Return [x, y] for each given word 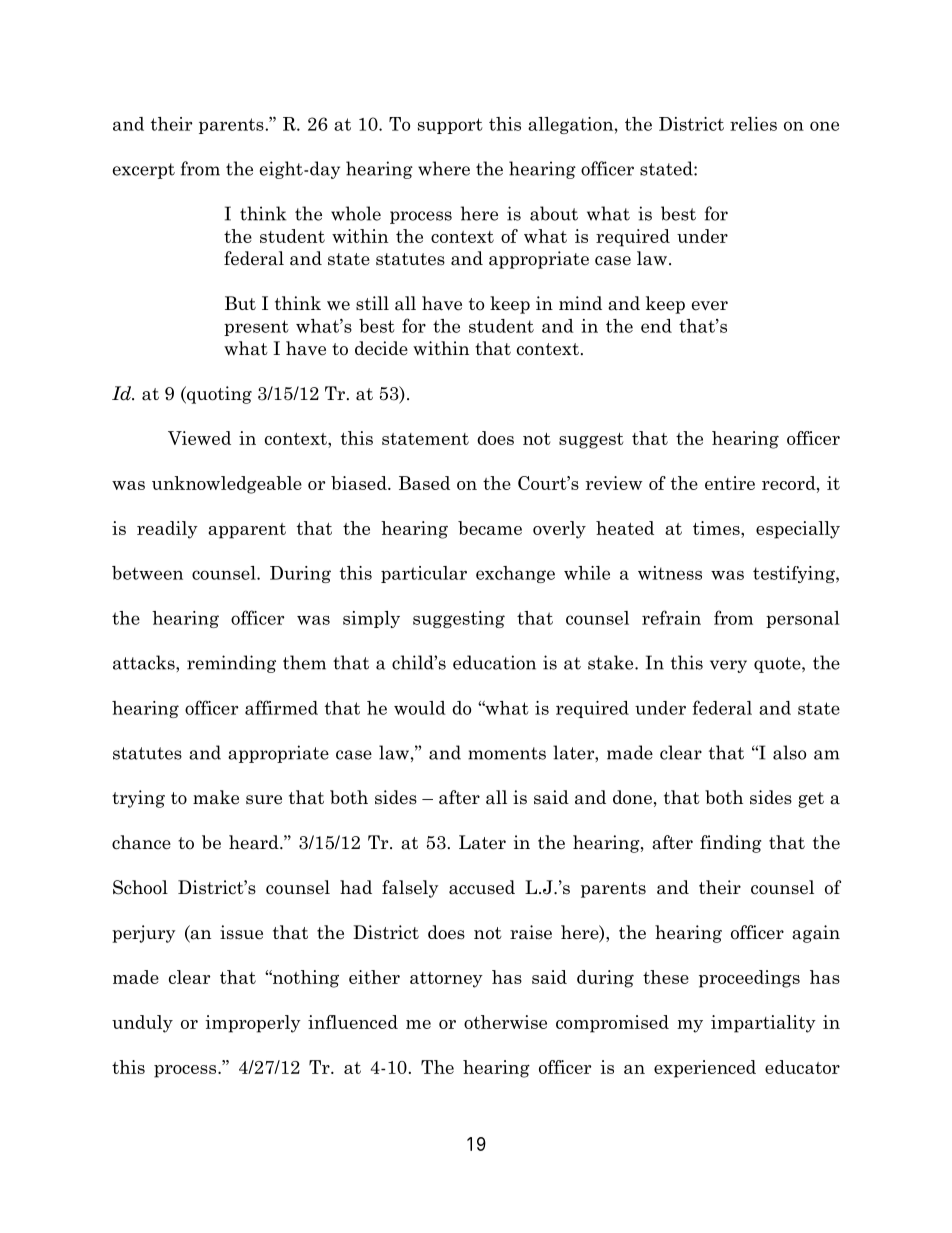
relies [753, 124]
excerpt [144, 171]
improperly [253, 1024]
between [147, 573]
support [450, 126]
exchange [515, 574]
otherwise [505, 1022]
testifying [795, 574]
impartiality [763, 1024]
